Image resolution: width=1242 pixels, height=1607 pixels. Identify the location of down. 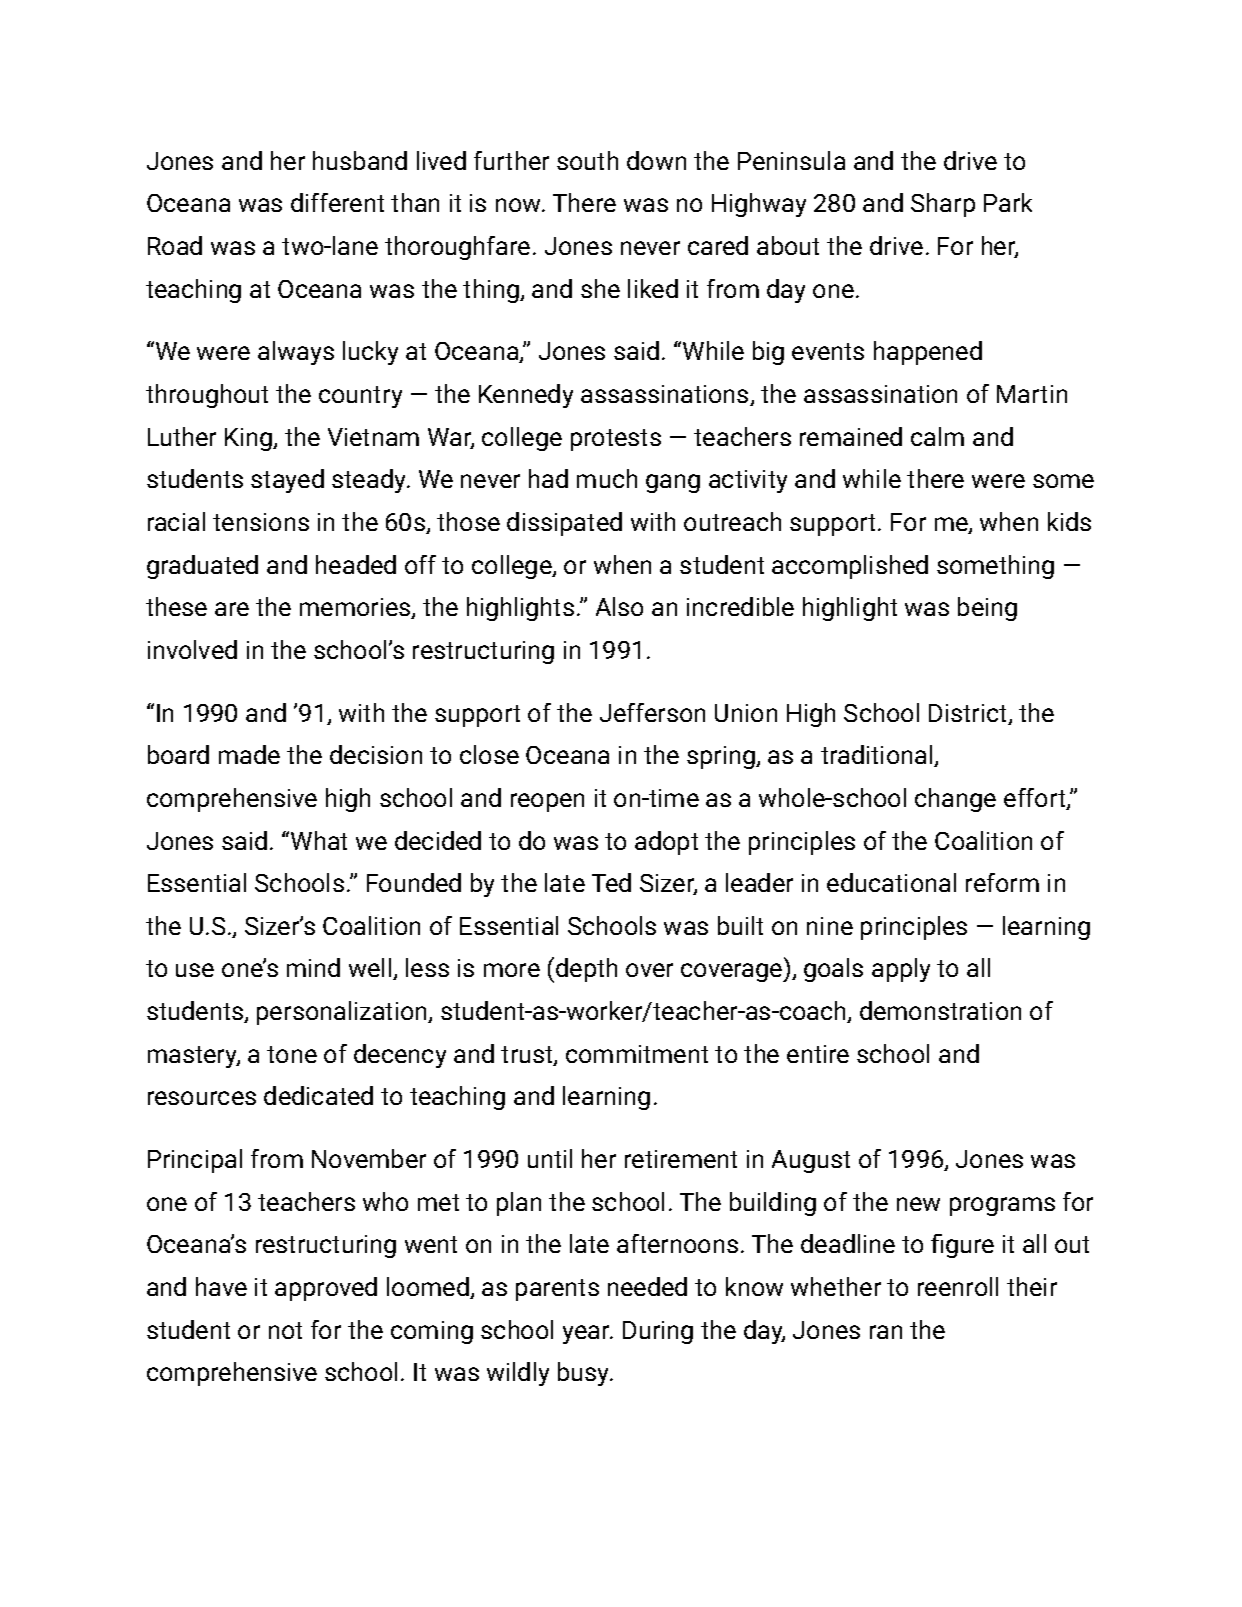
(656, 160).
